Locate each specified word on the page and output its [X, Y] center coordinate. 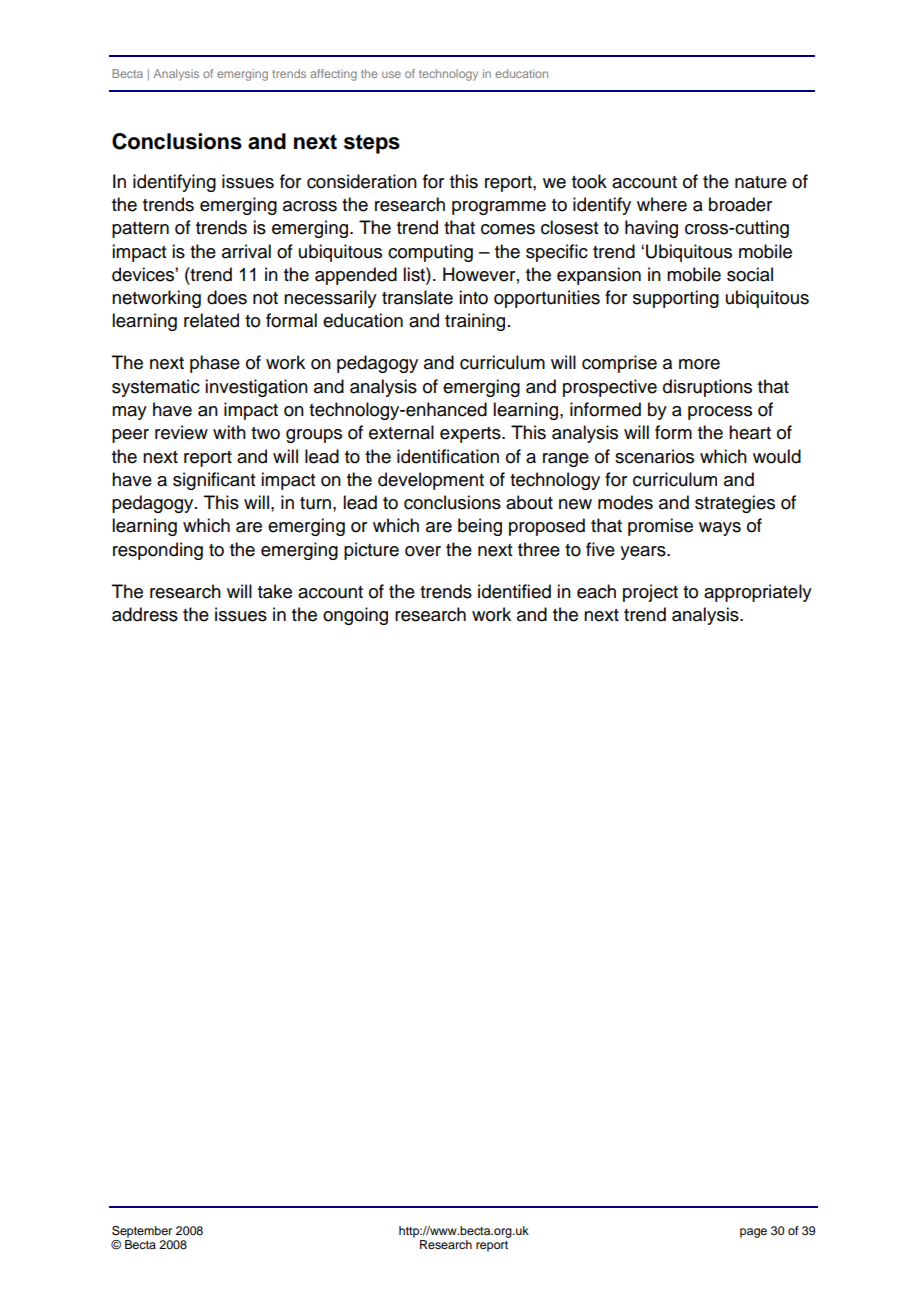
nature [761, 182]
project [650, 593]
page [753, 1233]
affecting [333, 75]
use [391, 74]
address [145, 614]
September [142, 1232]
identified [514, 591]
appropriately [758, 593]
